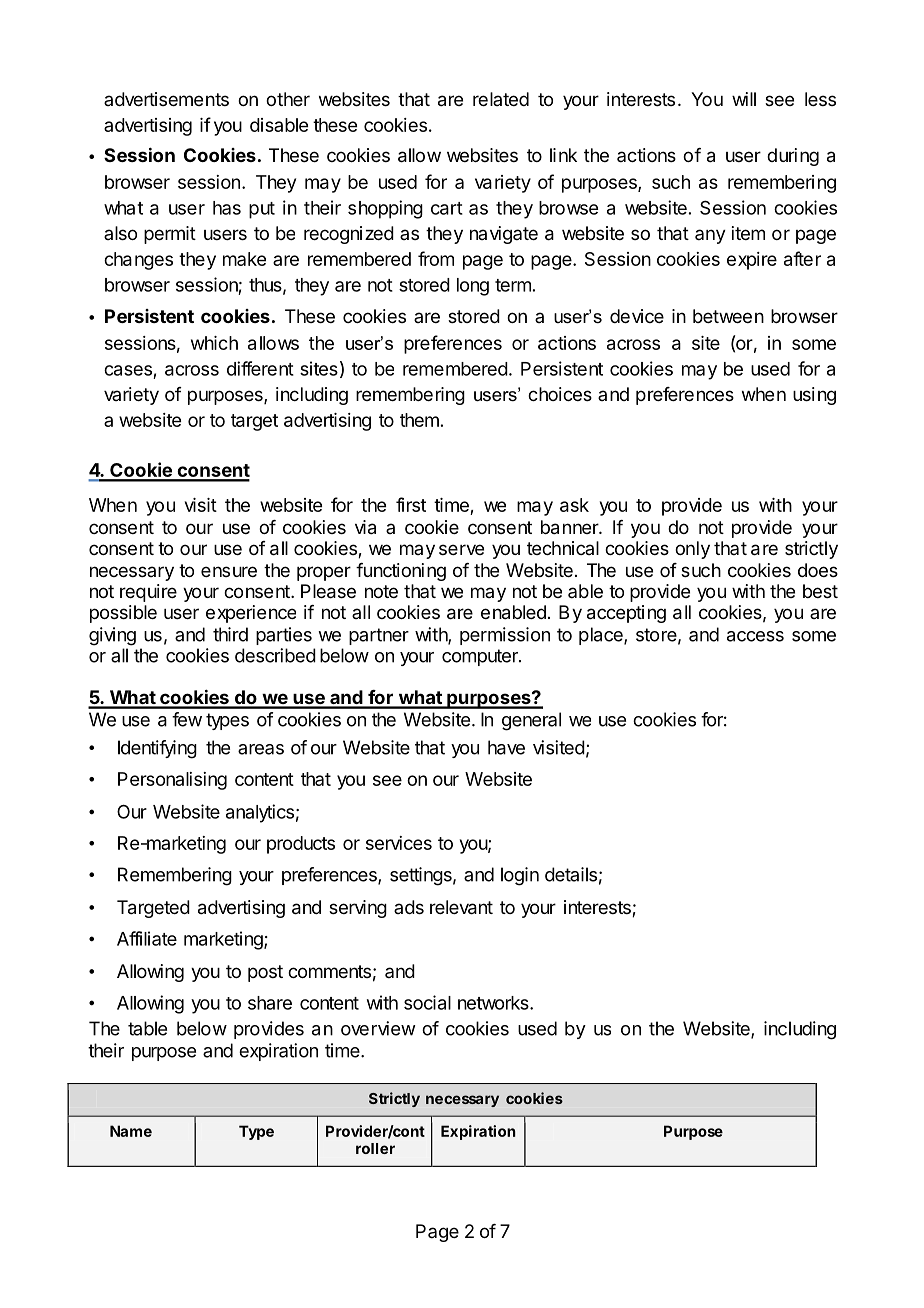 The width and height of the image is (924, 1308). I want to click on third, so click(230, 634).
